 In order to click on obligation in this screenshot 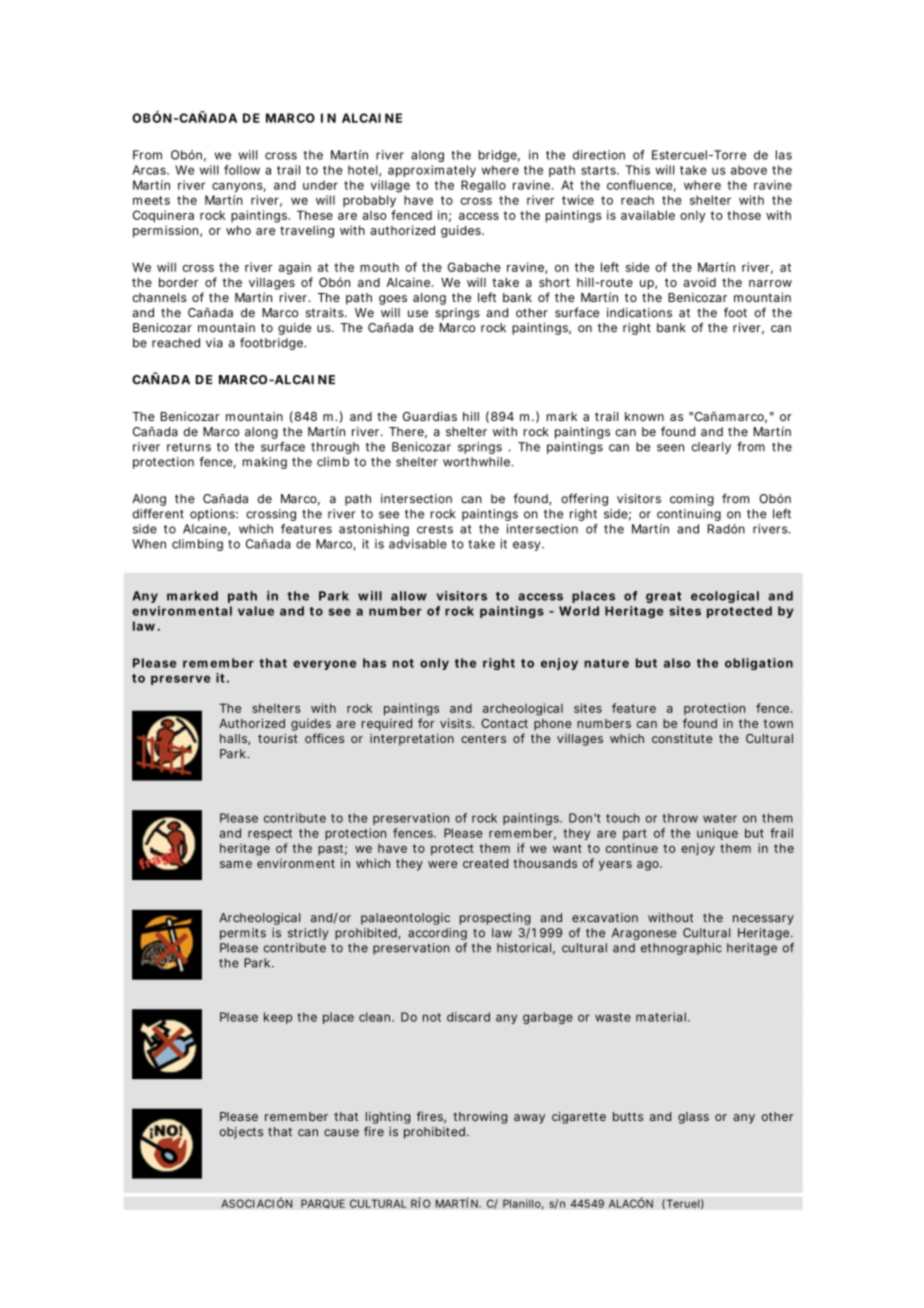, I will do `click(759, 664)`.
